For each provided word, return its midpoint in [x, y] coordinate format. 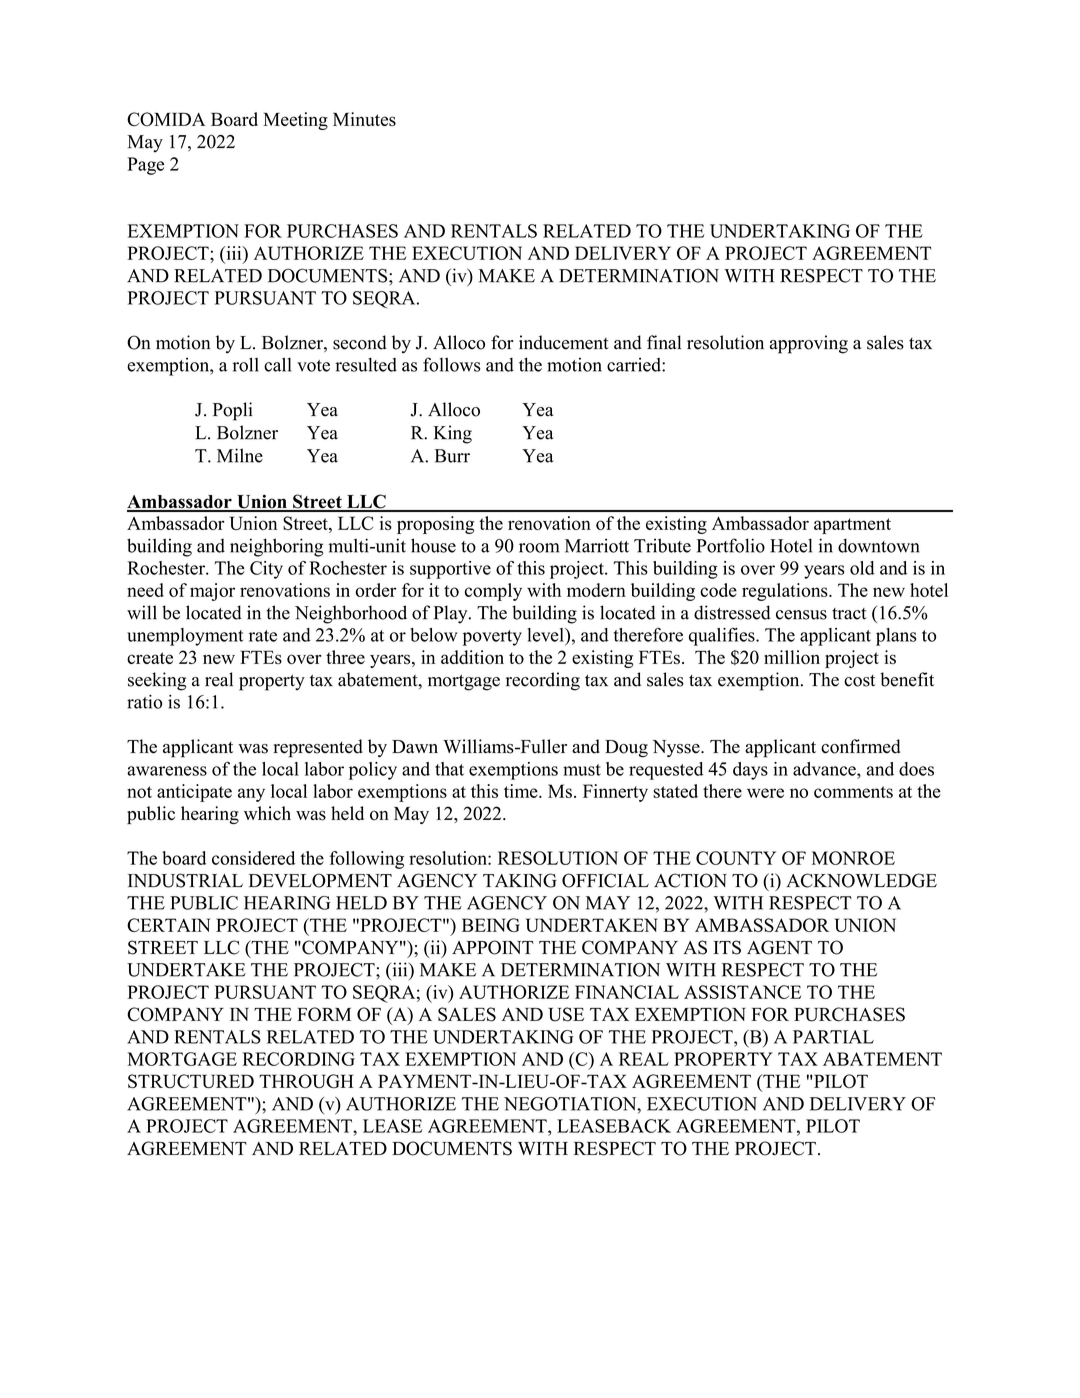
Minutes [364, 119]
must [582, 770]
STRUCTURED [191, 1081]
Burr [452, 456]
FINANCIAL [627, 992]
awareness [167, 771]
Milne [240, 455]
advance [825, 769]
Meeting [295, 121]
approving [809, 344]
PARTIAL [833, 1037]
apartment [852, 526]
